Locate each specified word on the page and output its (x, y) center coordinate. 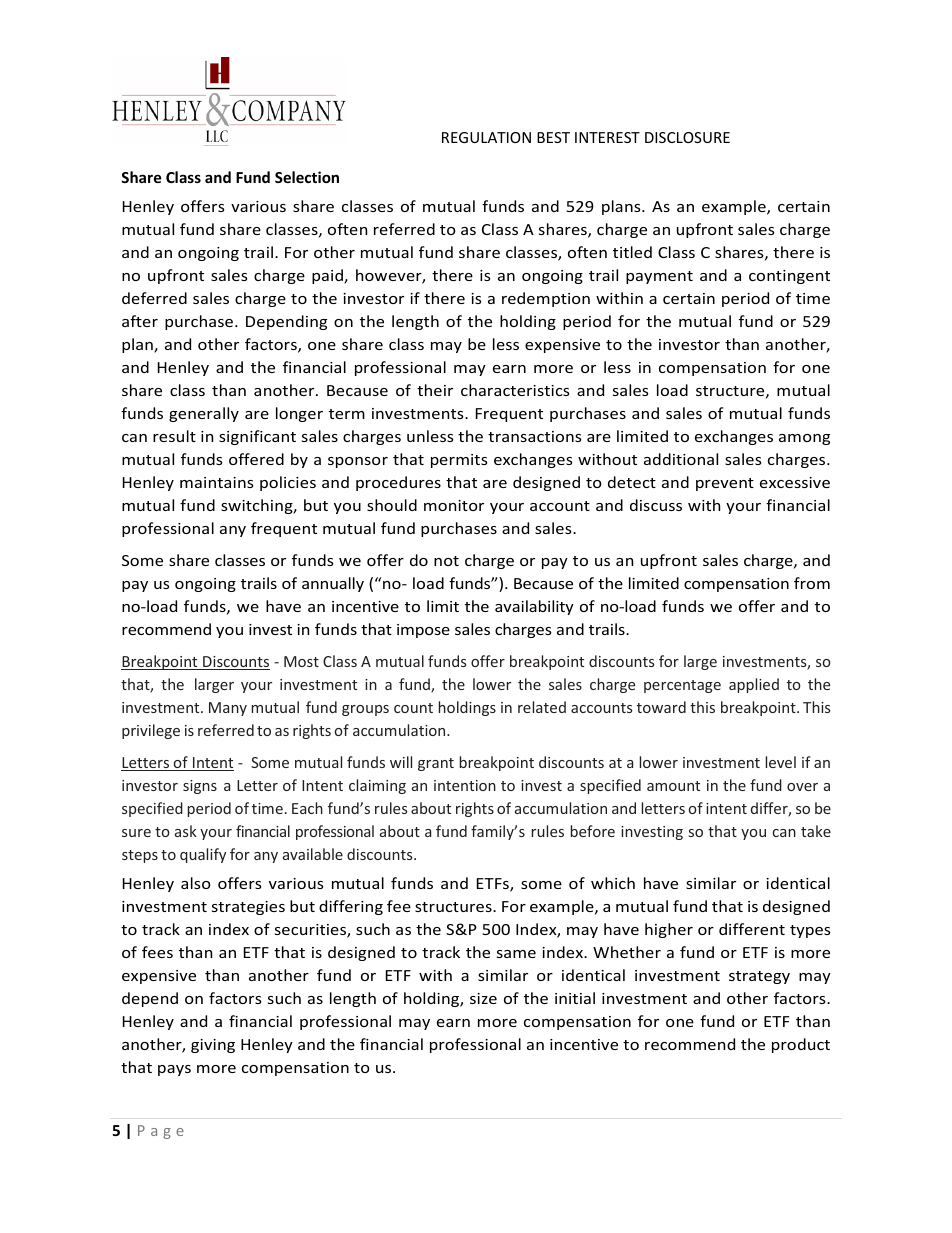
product (801, 1045)
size (483, 998)
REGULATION (486, 137)
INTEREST (607, 137)
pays (174, 1070)
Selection (307, 177)
